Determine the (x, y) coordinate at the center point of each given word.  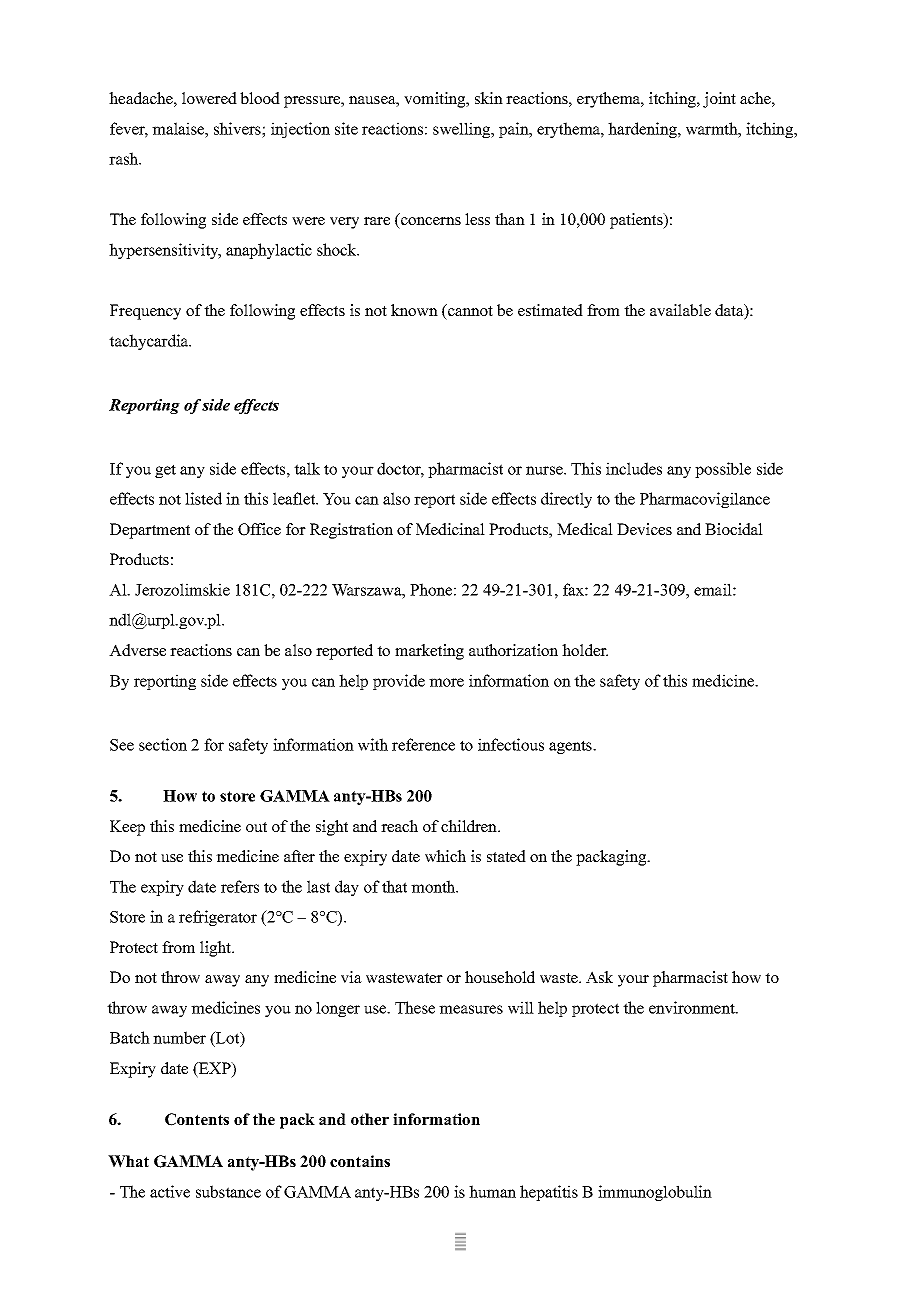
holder (585, 650)
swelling (463, 130)
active (170, 1191)
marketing (429, 652)
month (434, 886)
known (414, 310)
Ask (599, 977)
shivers (238, 128)
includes (634, 468)
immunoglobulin (655, 1193)
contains (360, 1161)
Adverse (137, 650)
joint (719, 100)
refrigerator (218, 918)
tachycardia (150, 342)
